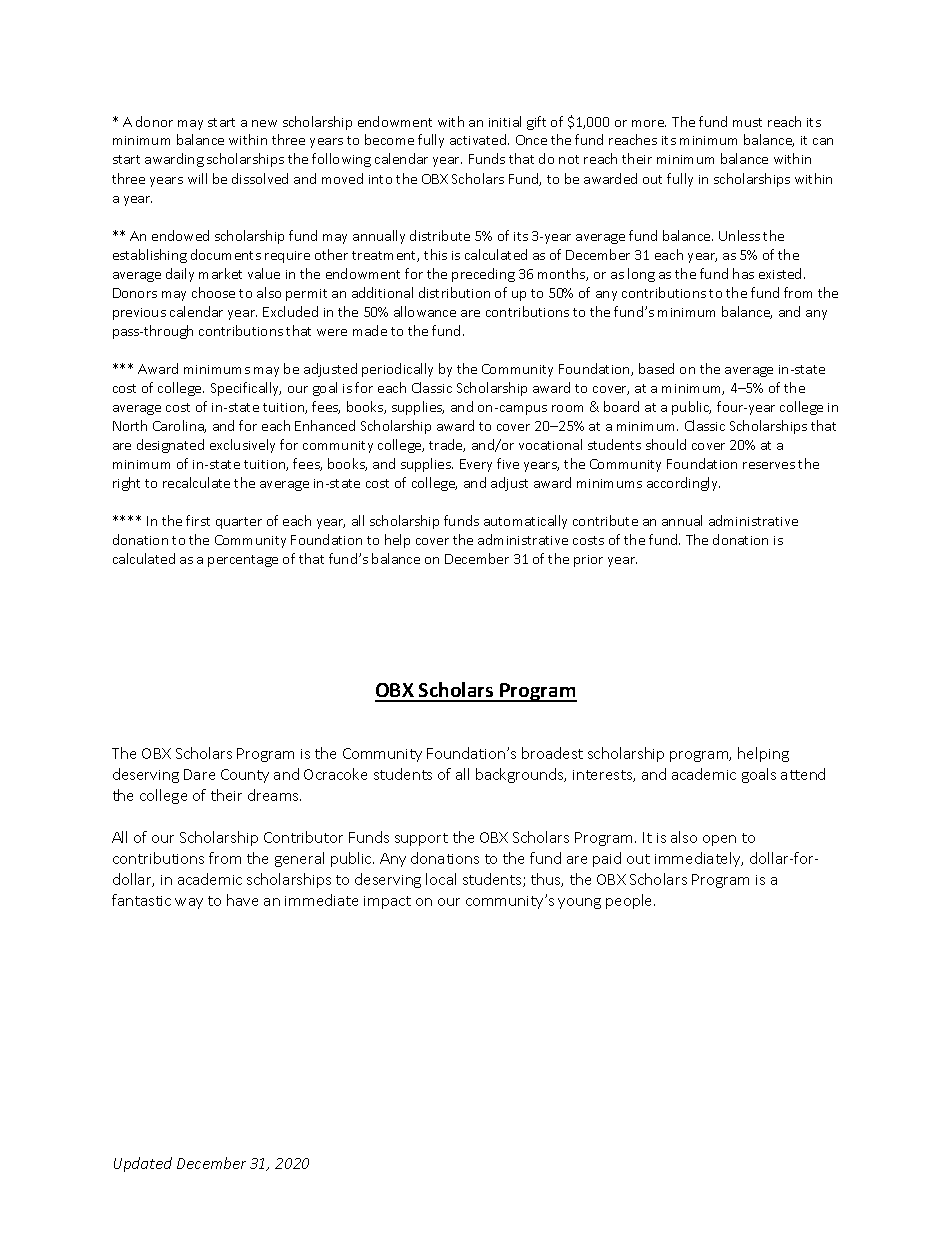 The image size is (952, 1233). I want to click on will, so click(197, 178).
